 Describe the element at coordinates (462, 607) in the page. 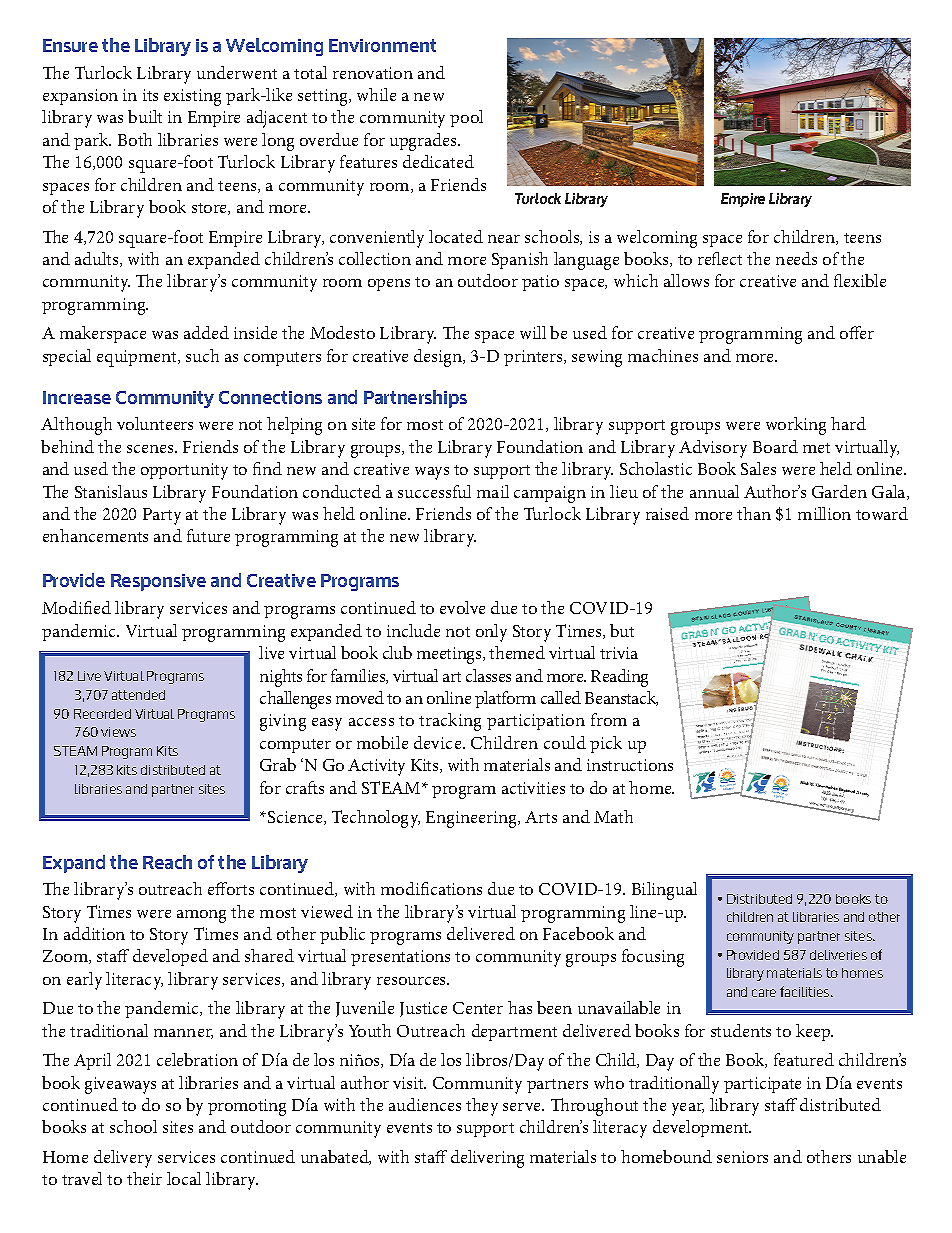

I see `evolve` at that location.
